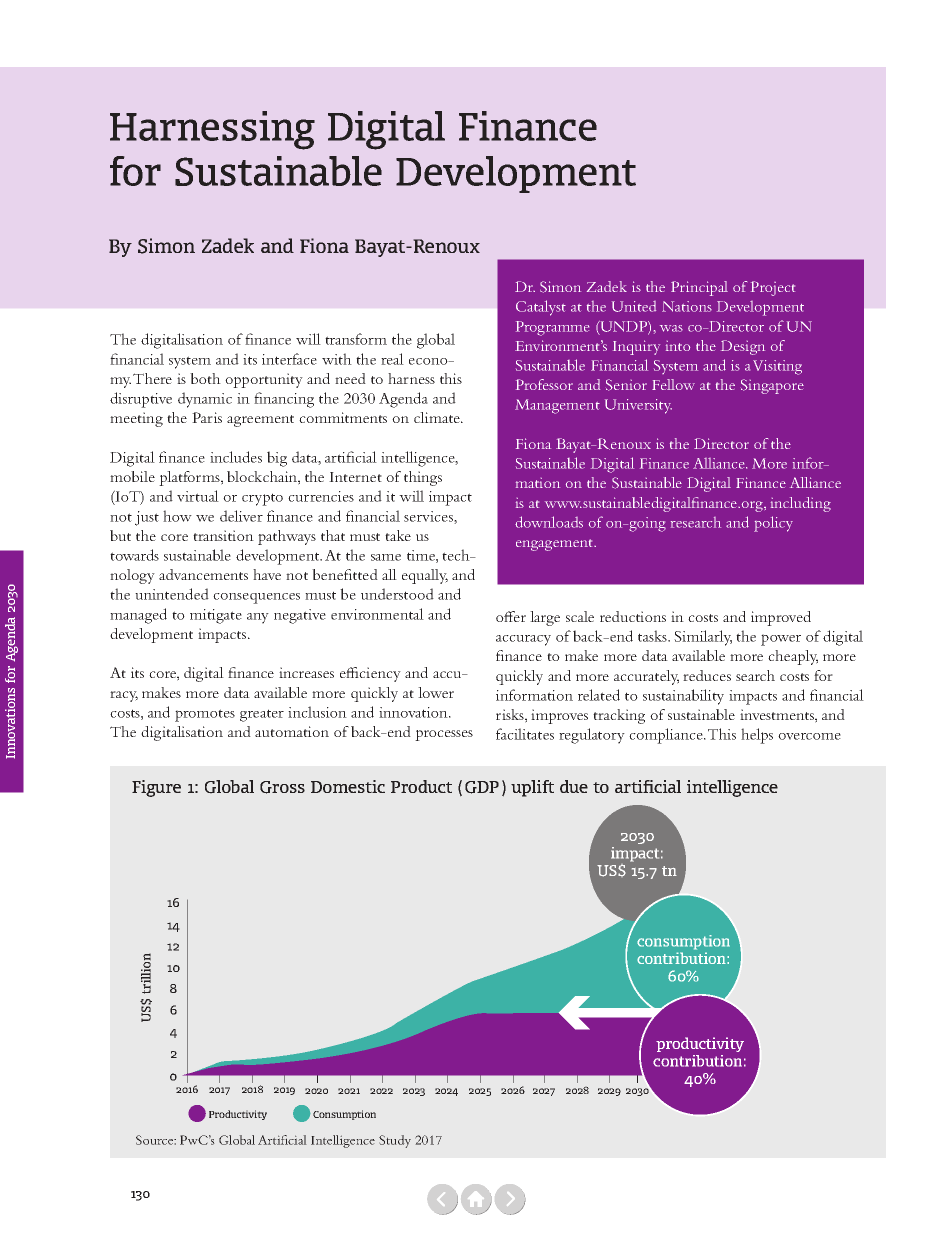 The width and height of the screenshot is (952, 1233). What do you see at coordinates (482, 787) in the screenshot?
I see `GDP` at bounding box center [482, 787].
